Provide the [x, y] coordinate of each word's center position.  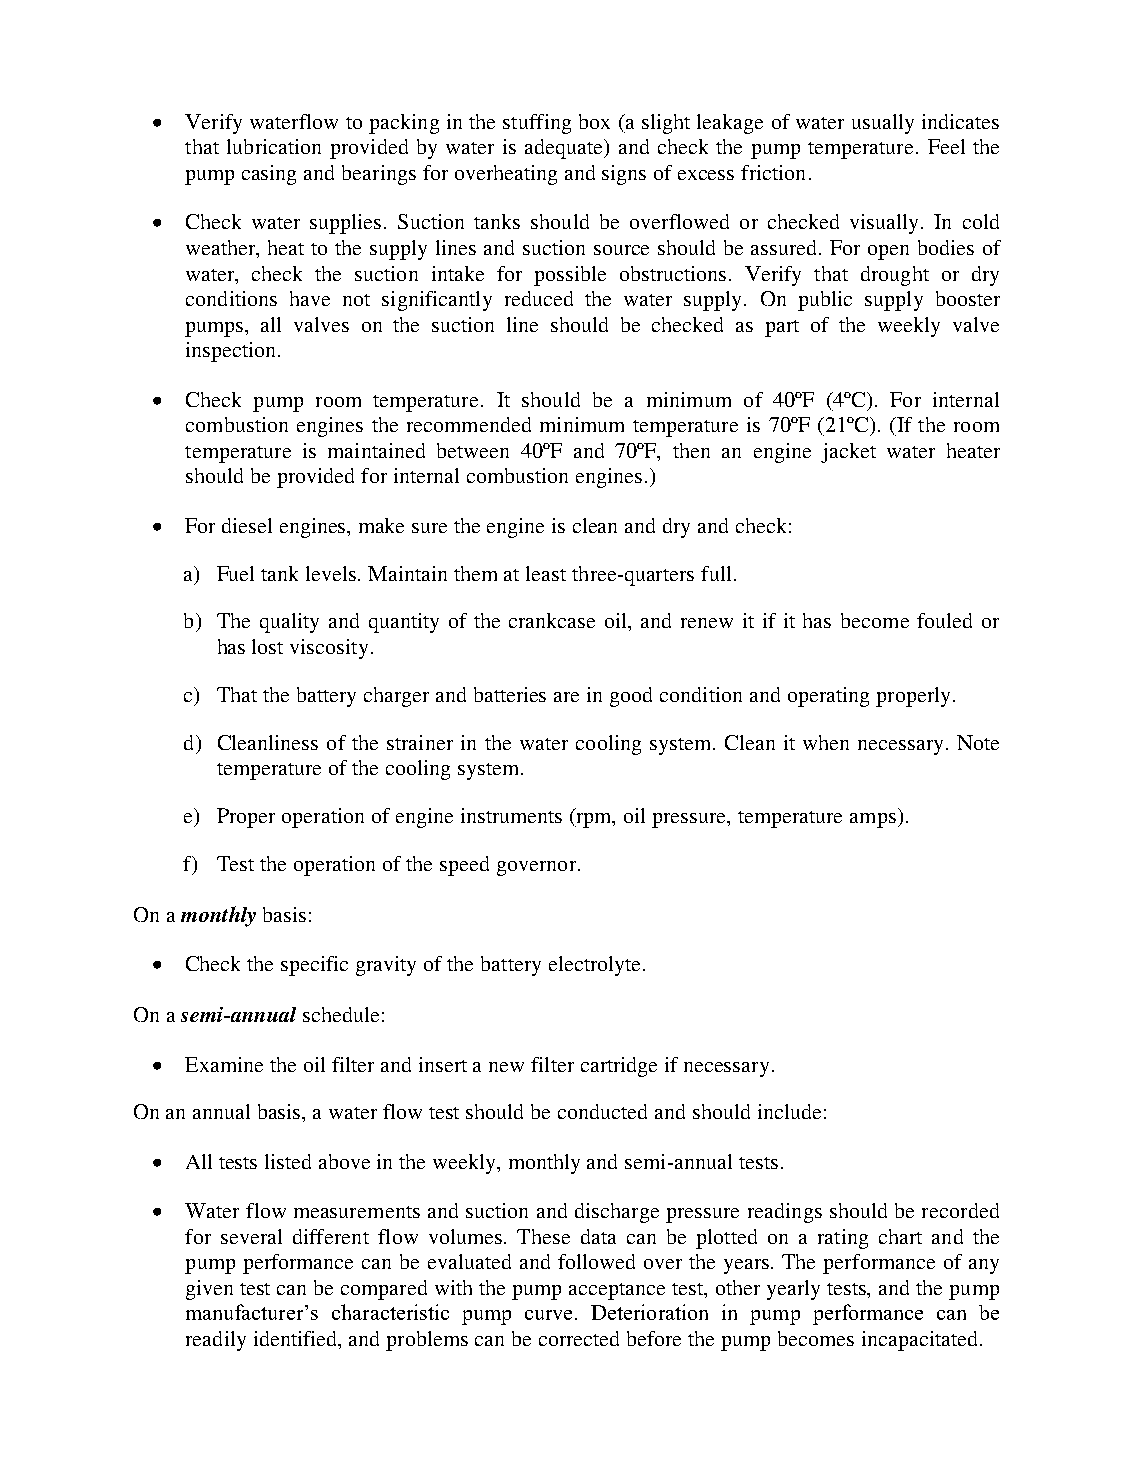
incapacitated [919, 1341]
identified [297, 1340]
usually [883, 124]
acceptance [617, 1291]
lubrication [274, 146]
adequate [565, 149]
